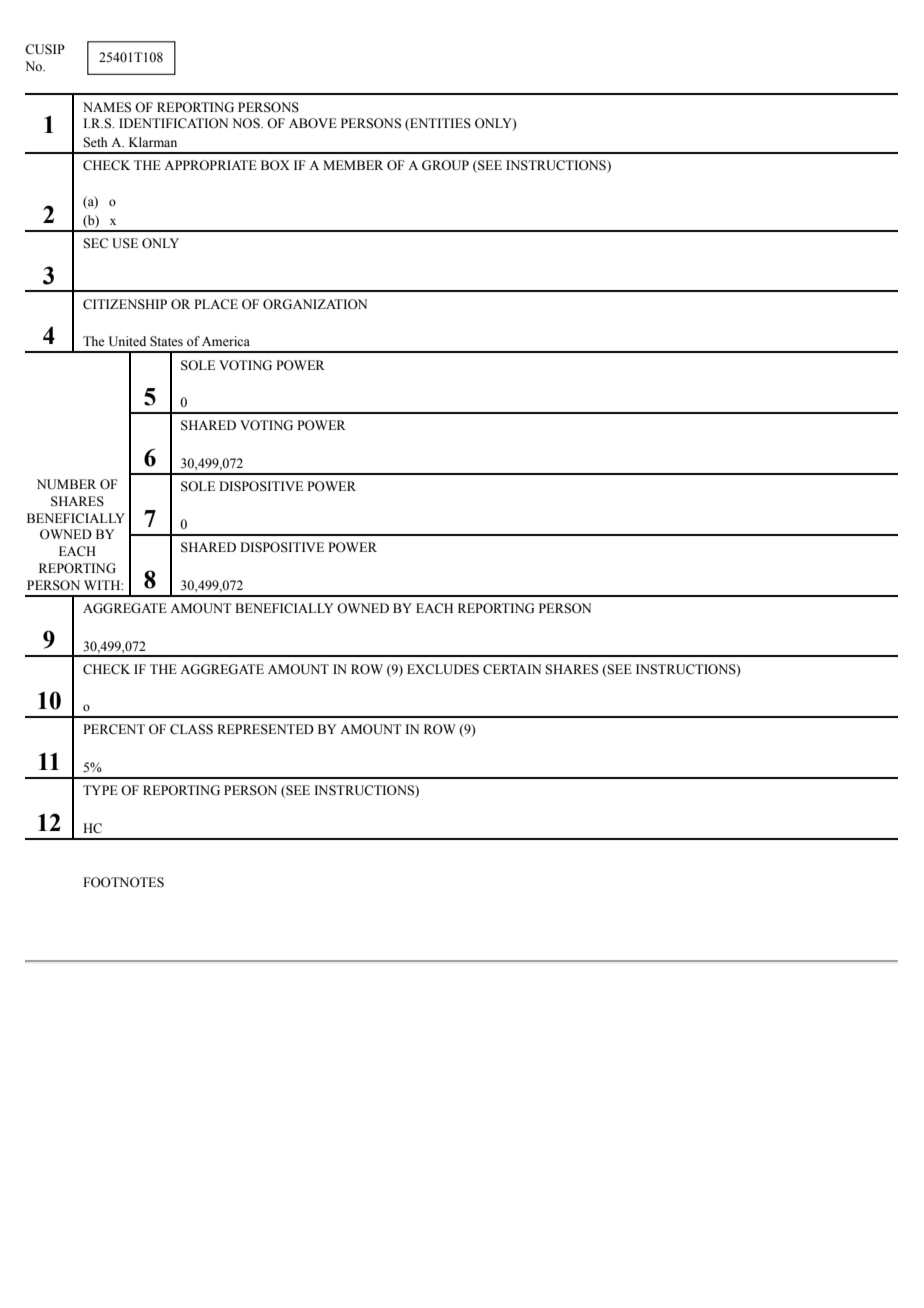 The height and width of the page is (1308, 924). I want to click on ABOVE, so click(313, 123).
